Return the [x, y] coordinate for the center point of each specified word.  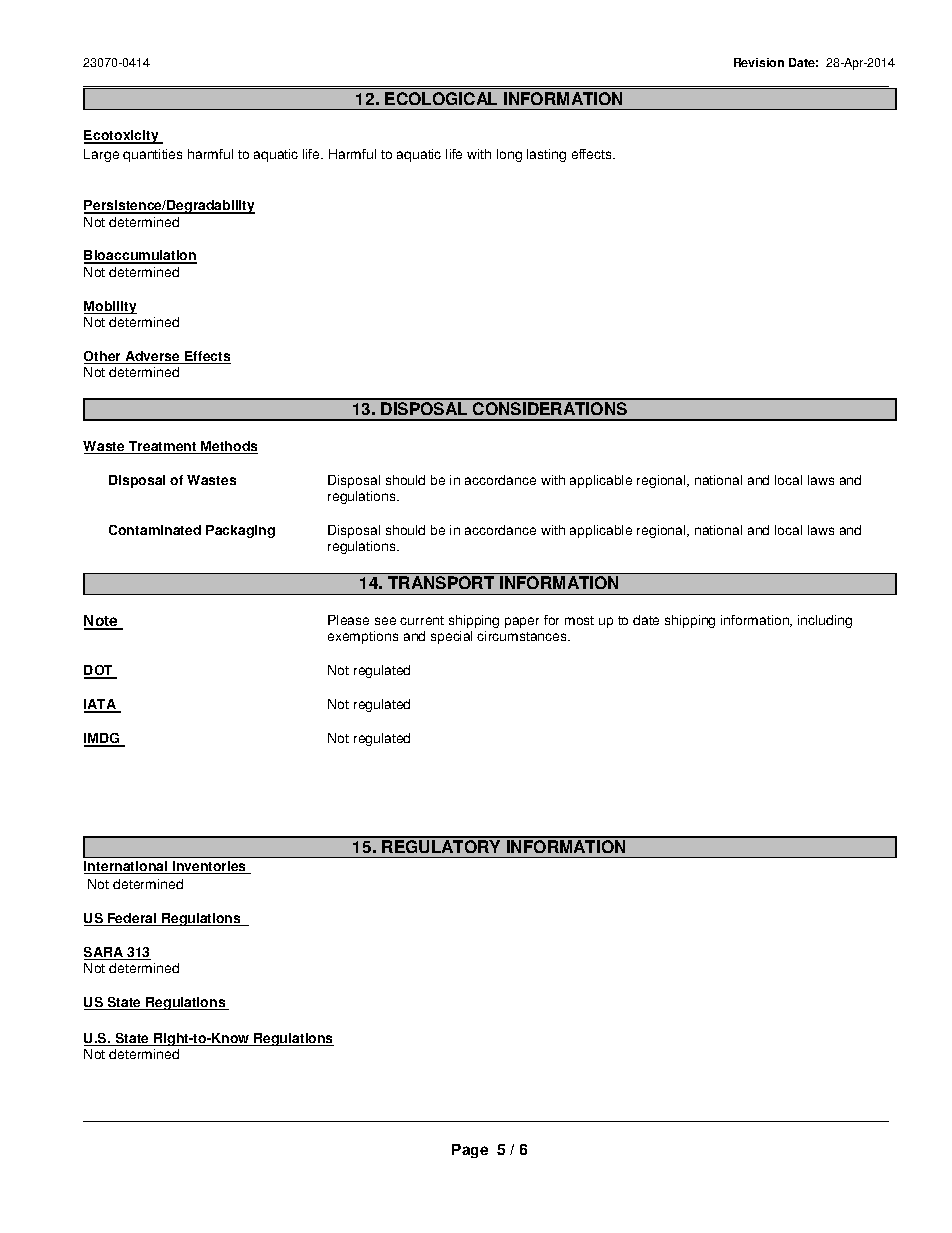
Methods [228, 447]
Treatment [163, 447]
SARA [105, 953]
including [825, 621]
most [579, 620]
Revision [759, 62]
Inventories [210, 867]
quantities [152, 155]
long [509, 155]
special [451, 637]
